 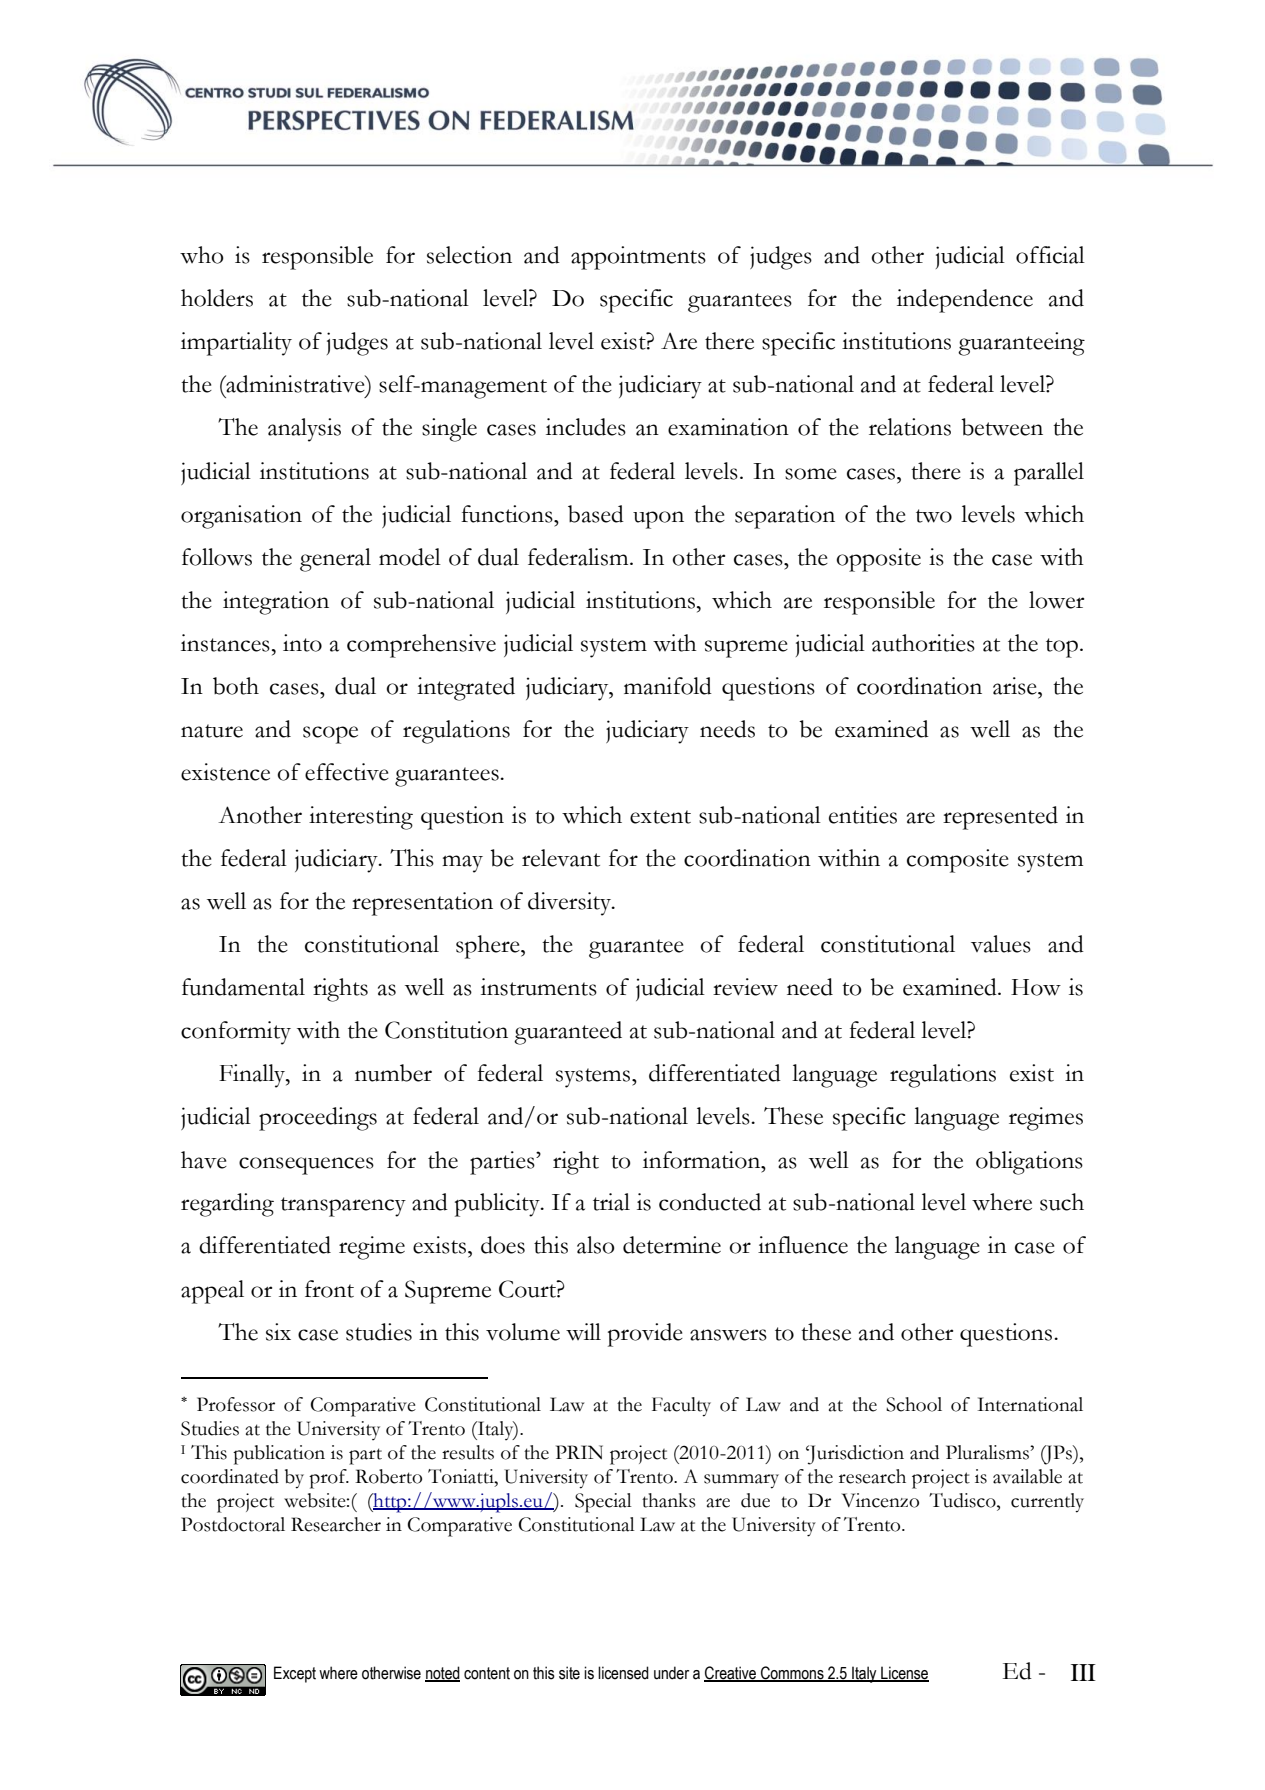 What do you see at coordinates (302, 643) in the image?
I see `into` at bounding box center [302, 643].
